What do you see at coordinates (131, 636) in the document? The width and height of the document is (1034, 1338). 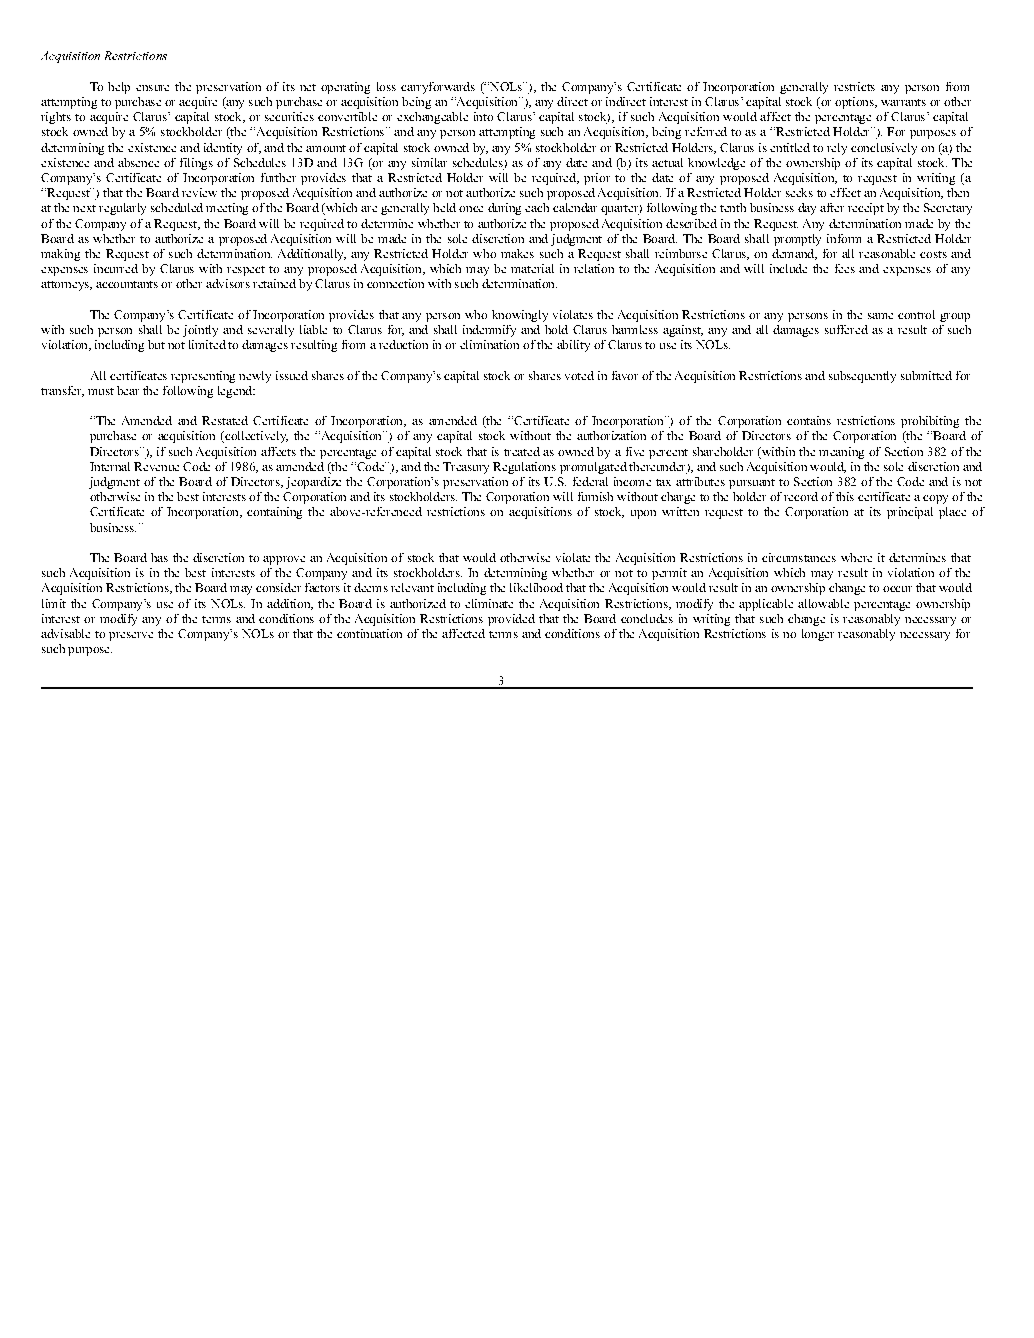 I see `preserve` at bounding box center [131, 636].
